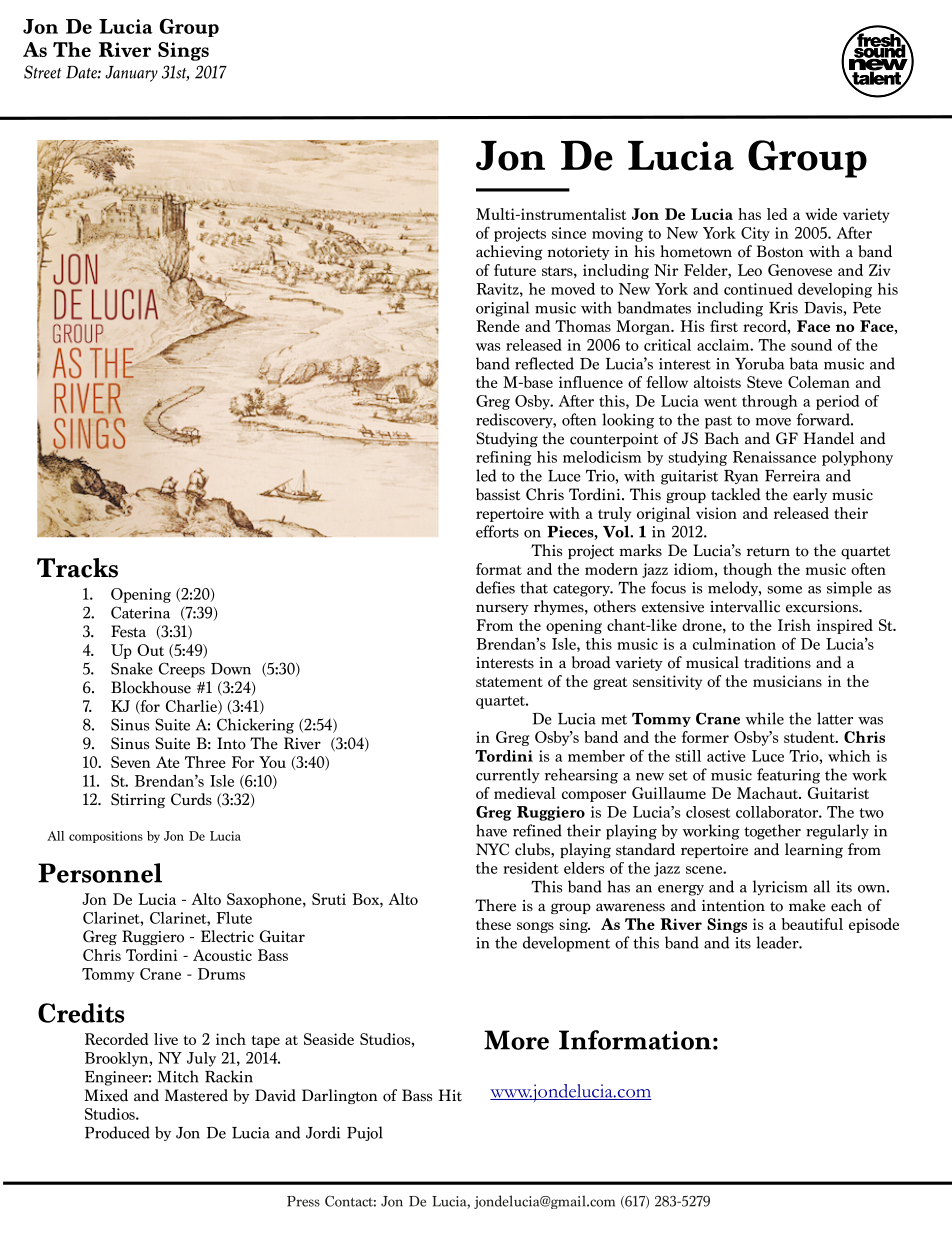 This screenshot has height=1233, width=952. What do you see at coordinates (498, 326) in the screenshot?
I see `Rende` at bounding box center [498, 326].
